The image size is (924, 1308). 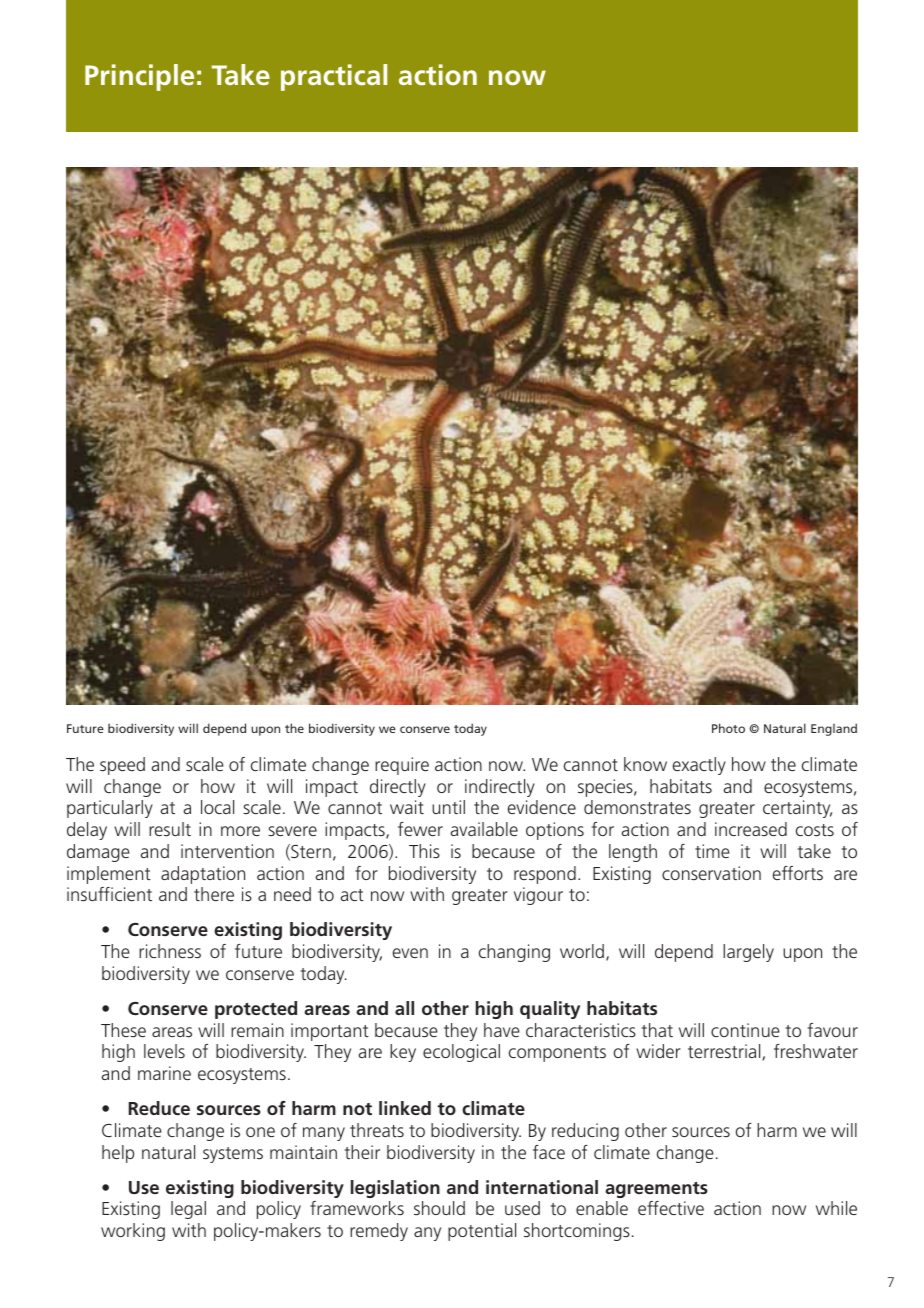 What do you see at coordinates (188, 1210) in the screenshot?
I see `legal` at bounding box center [188, 1210].
